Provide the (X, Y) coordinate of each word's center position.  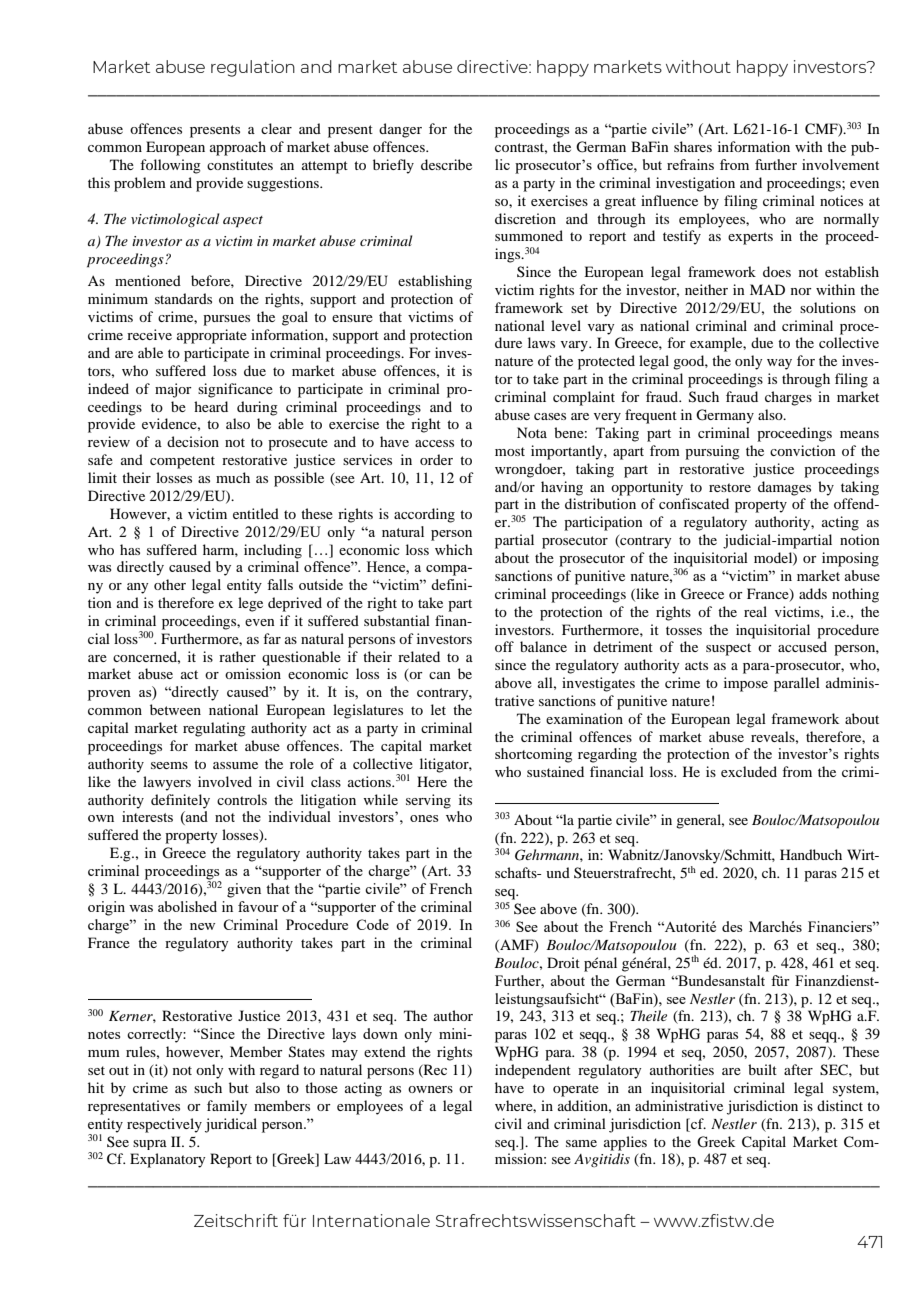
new (202, 926)
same (581, 1143)
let (438, 709)
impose (746, 684)
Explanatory (167, 1160)
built (762, 1069)
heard (211, 406)
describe (446, 164)
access (434, 443)
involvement (840, 164)
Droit (563, 962)
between (175, 709)
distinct (840, 1105)
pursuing (712, 452)
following (170, 166)
